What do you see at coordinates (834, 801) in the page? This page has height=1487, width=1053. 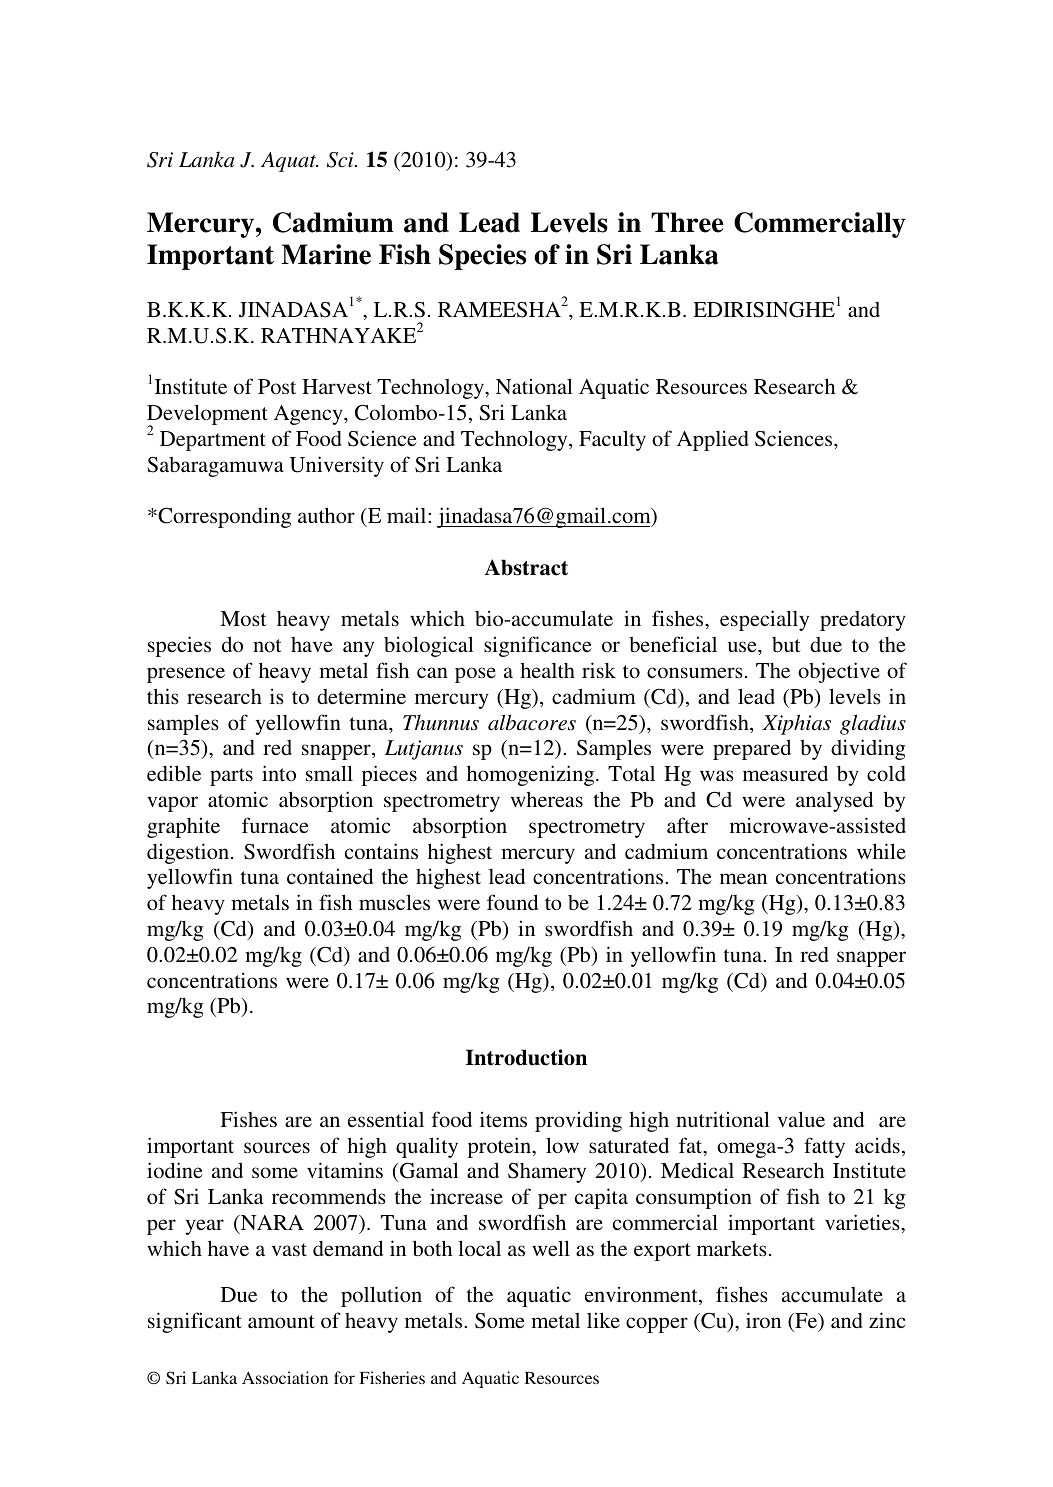 I see `analysed` at bounding box center [834, 801].
